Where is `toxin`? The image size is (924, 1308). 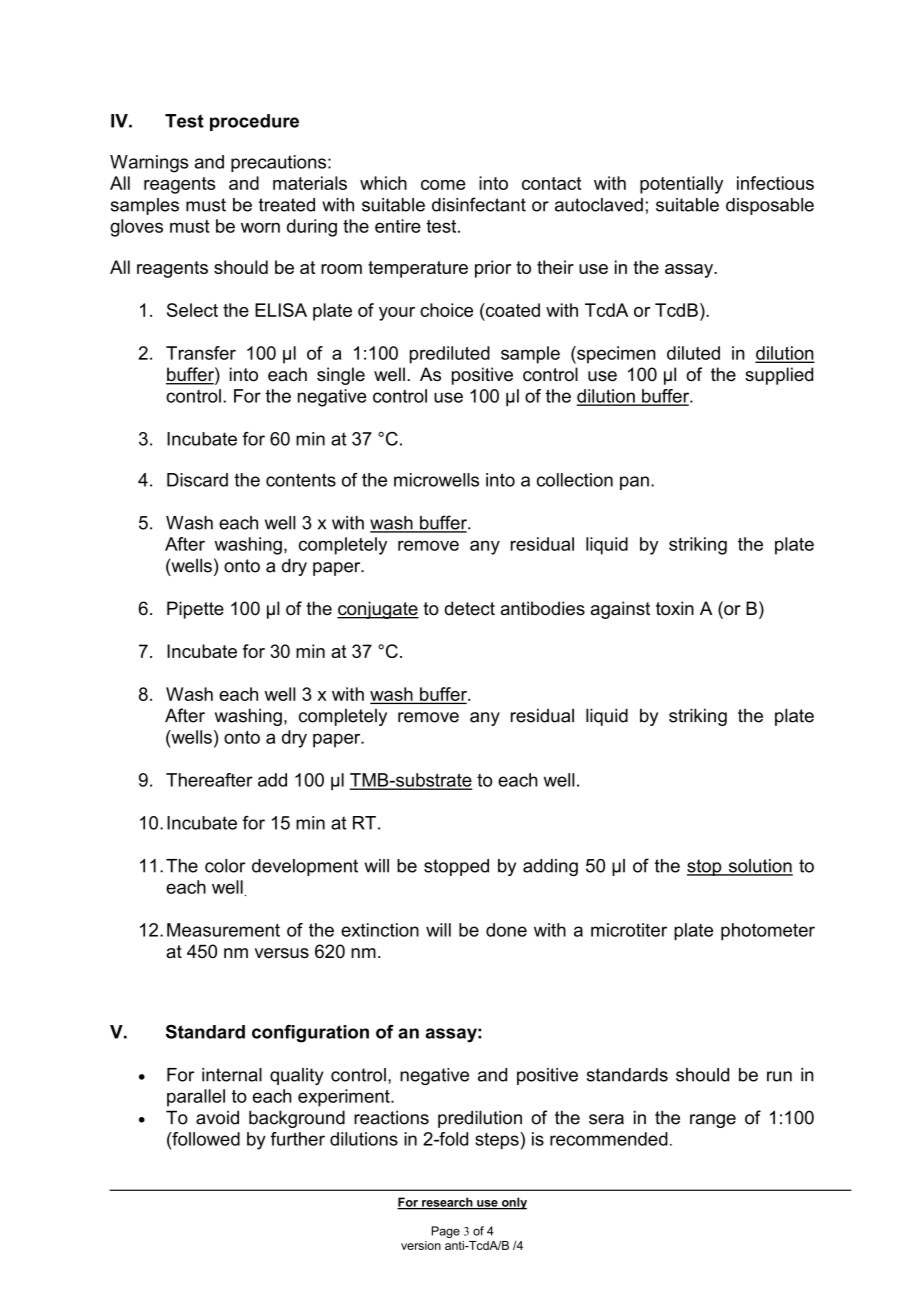
toxin is located at coordinates (675, 608).
